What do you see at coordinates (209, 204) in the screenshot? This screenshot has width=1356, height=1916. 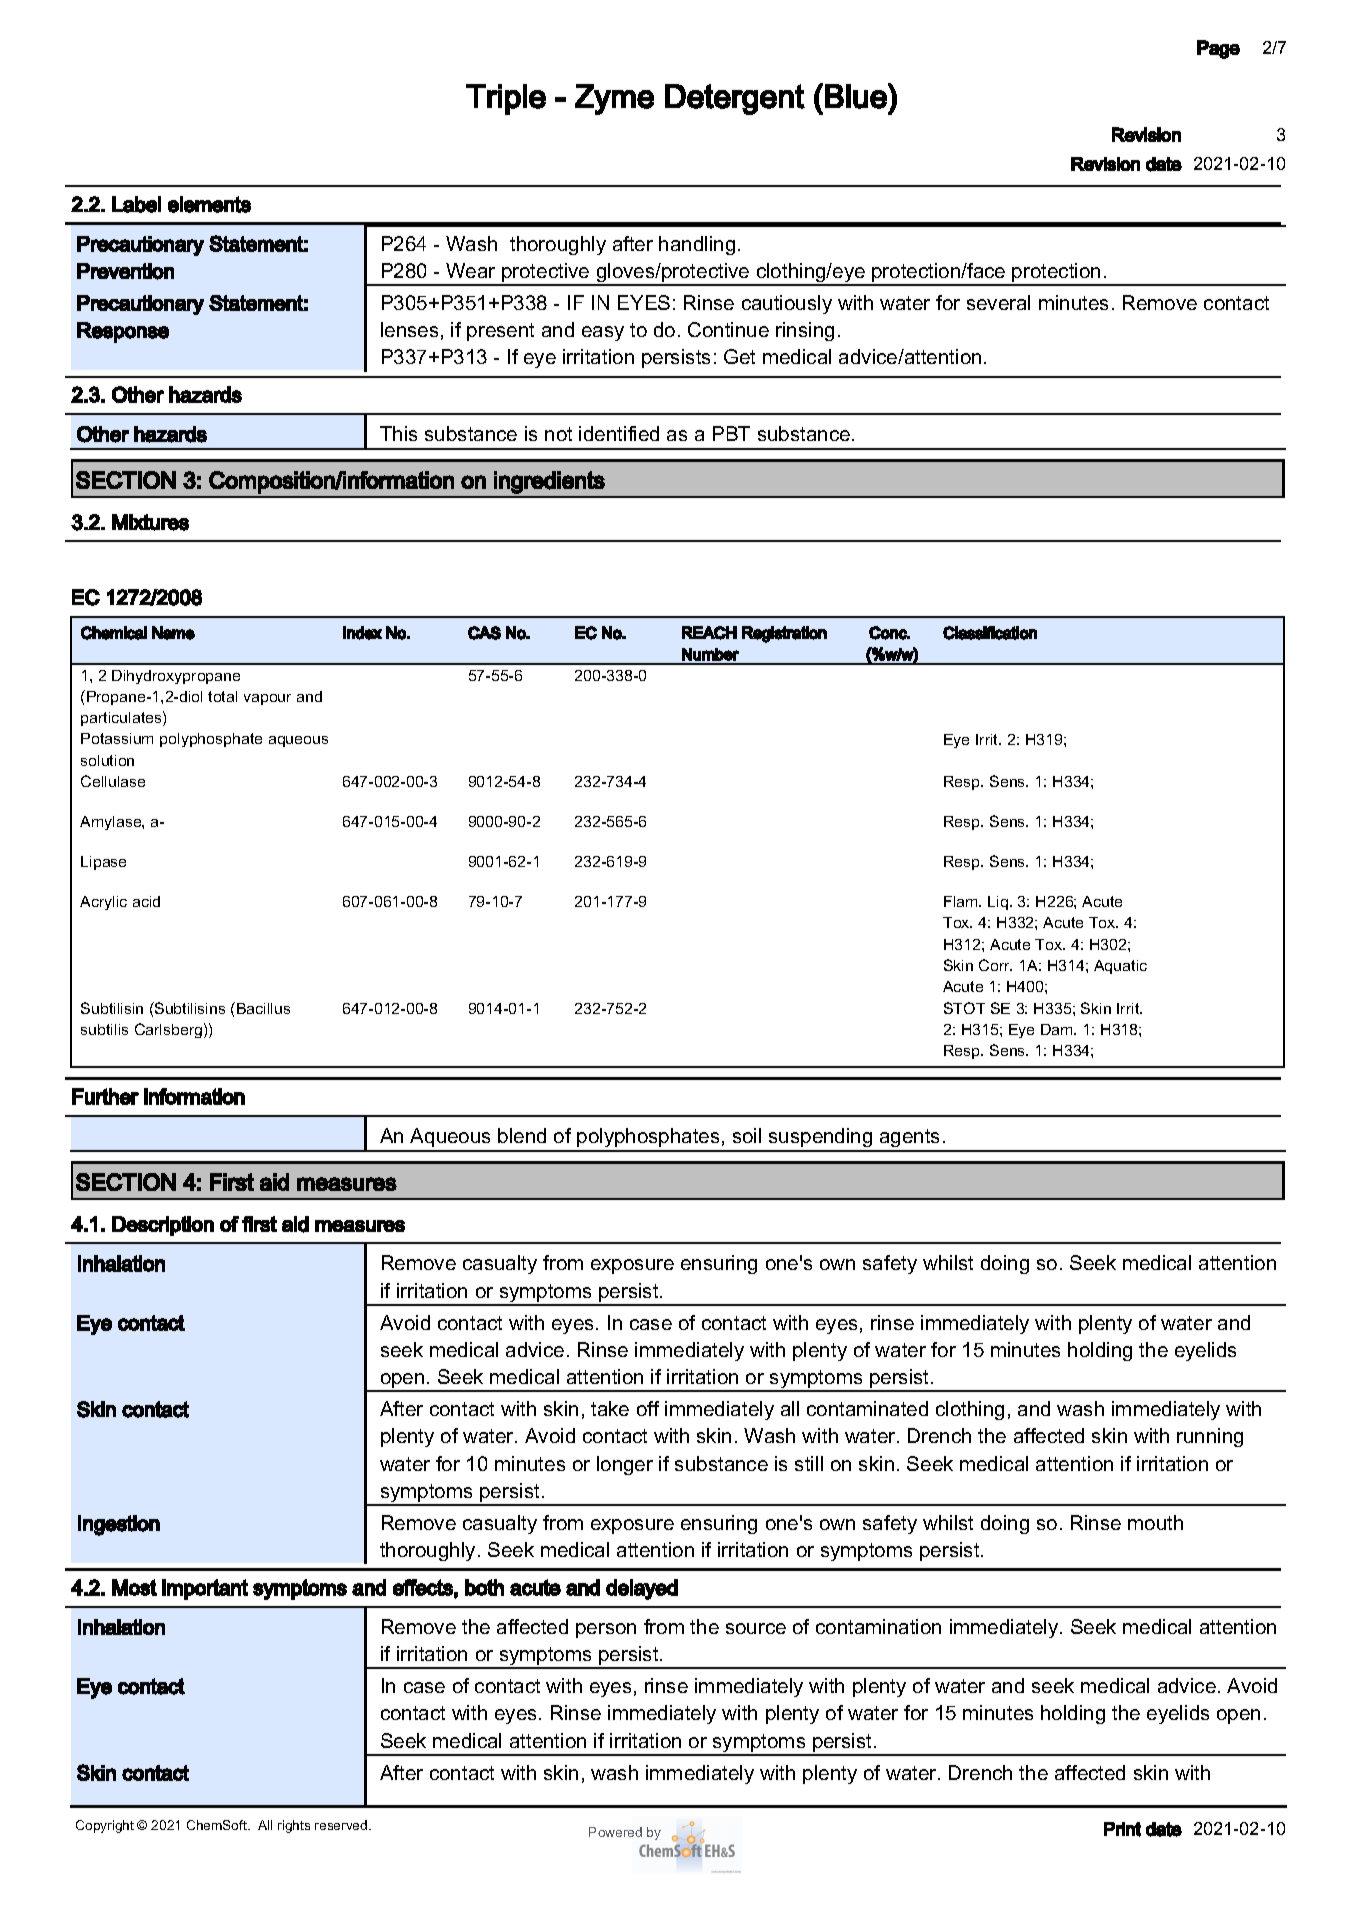 I see `elements` at bounding box center [209, 204].
